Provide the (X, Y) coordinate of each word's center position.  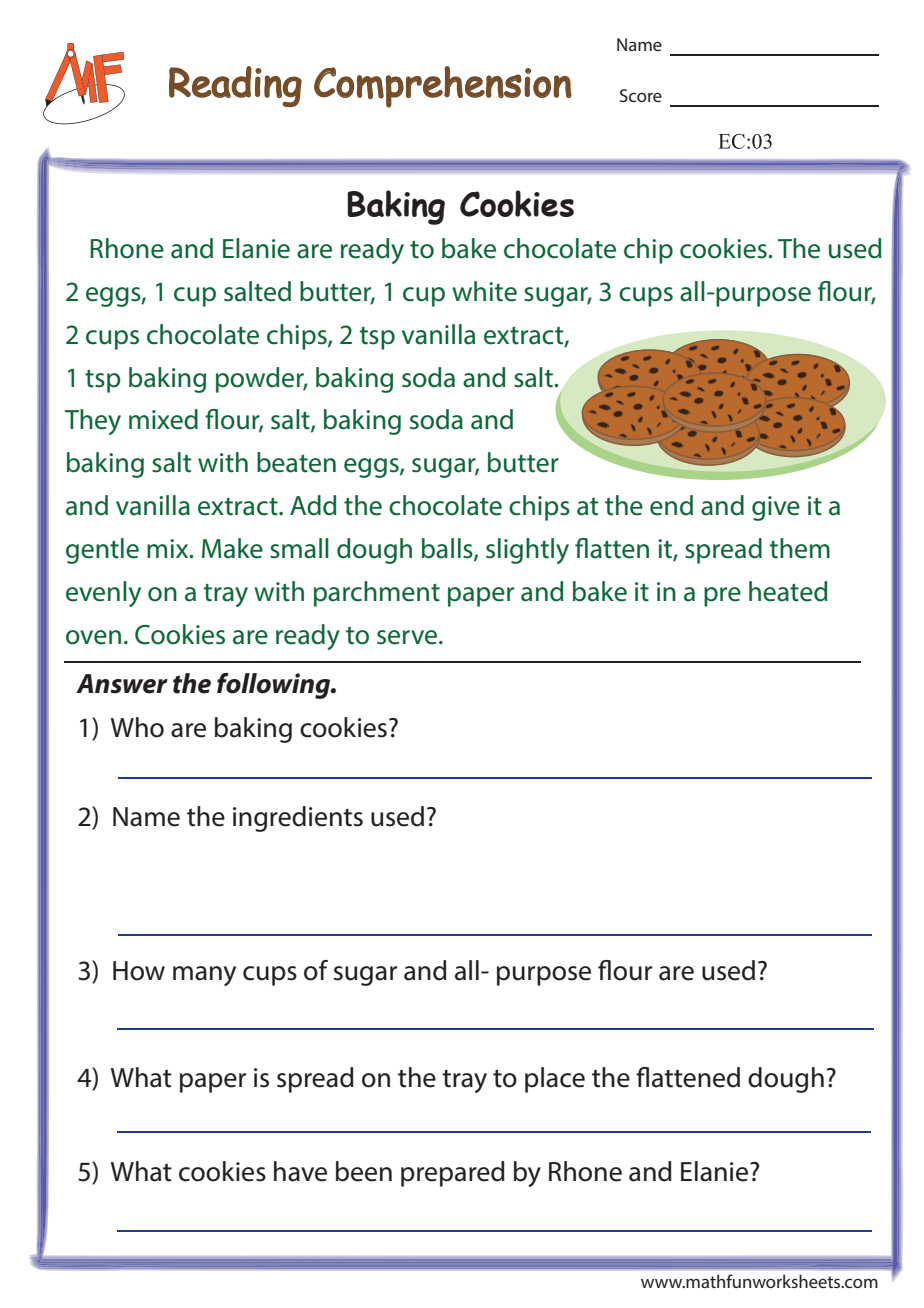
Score (641, 95)
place (555, 1080)
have (300, 1171)
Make (232, 548)
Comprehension (443, 87)
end (671, 505)
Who (137, 727)
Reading (235, 86)
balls (448, 549)
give (776, 508)
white (484, 291)
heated (788, 591)
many (204, 976)
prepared (453, 1174)
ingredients (298, 819)
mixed (163, 419)
